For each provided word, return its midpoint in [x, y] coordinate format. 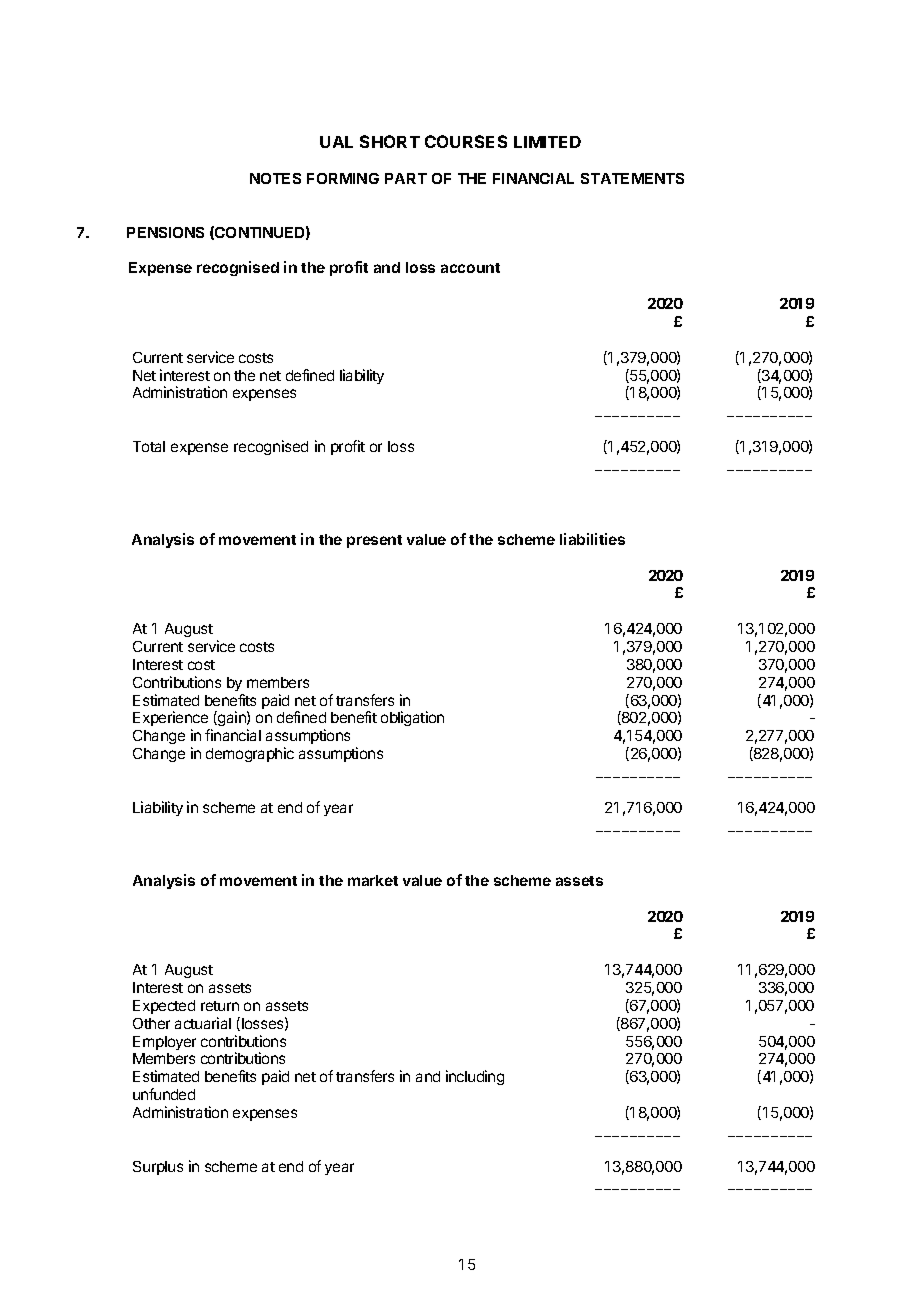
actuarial [203, 1023]
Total [149, 446]
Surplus [158, 1168]
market [373, 880]
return [220, 1006]
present [374, 541]
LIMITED [547, 142]
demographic [250, 754]
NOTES [275, 178]
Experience [171, 720]
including [475, 1077]
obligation [412, 718]
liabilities [592, 539]
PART [406, 178]
